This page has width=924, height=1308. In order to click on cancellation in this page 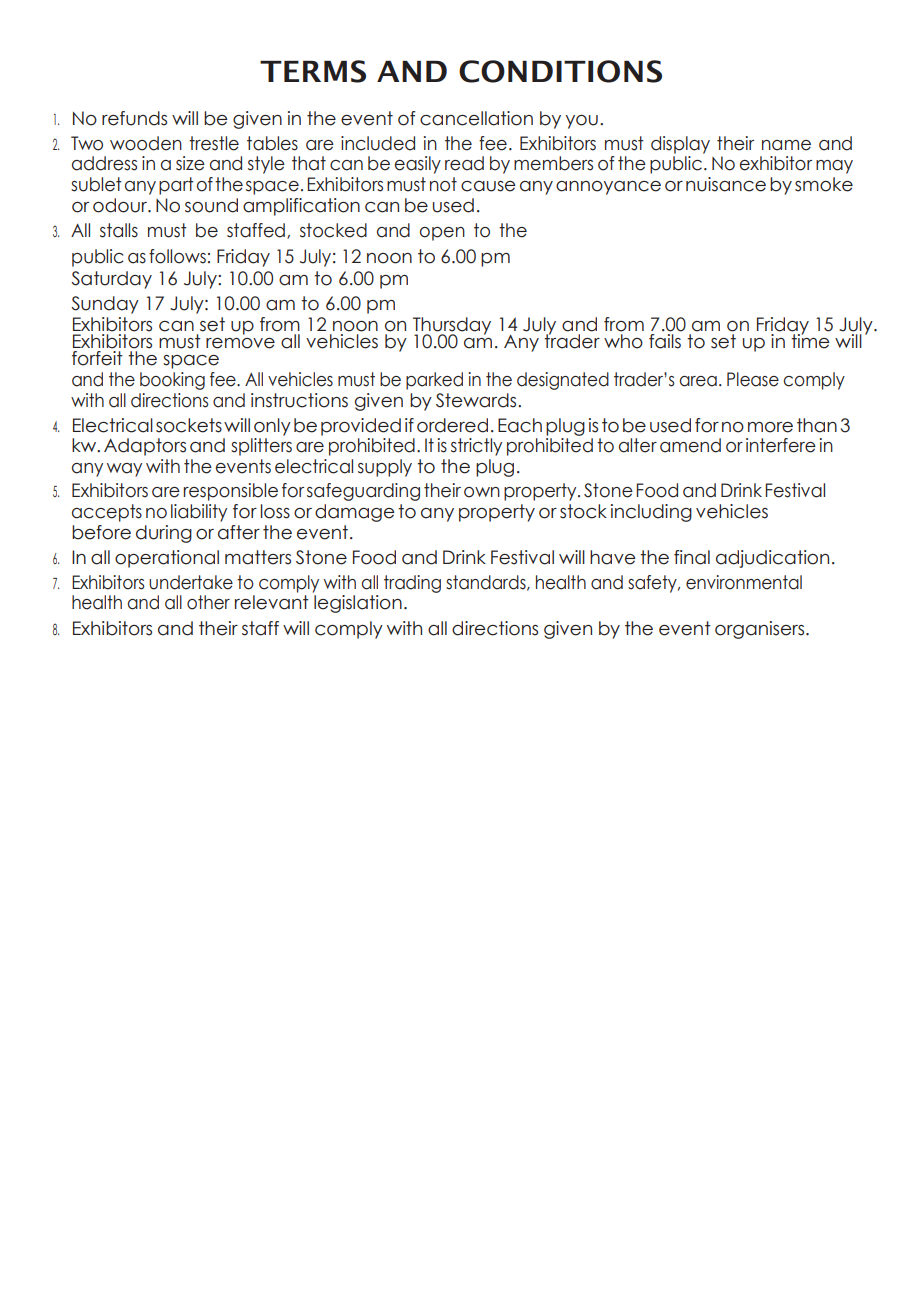, I will do `click(476, 118)`.
